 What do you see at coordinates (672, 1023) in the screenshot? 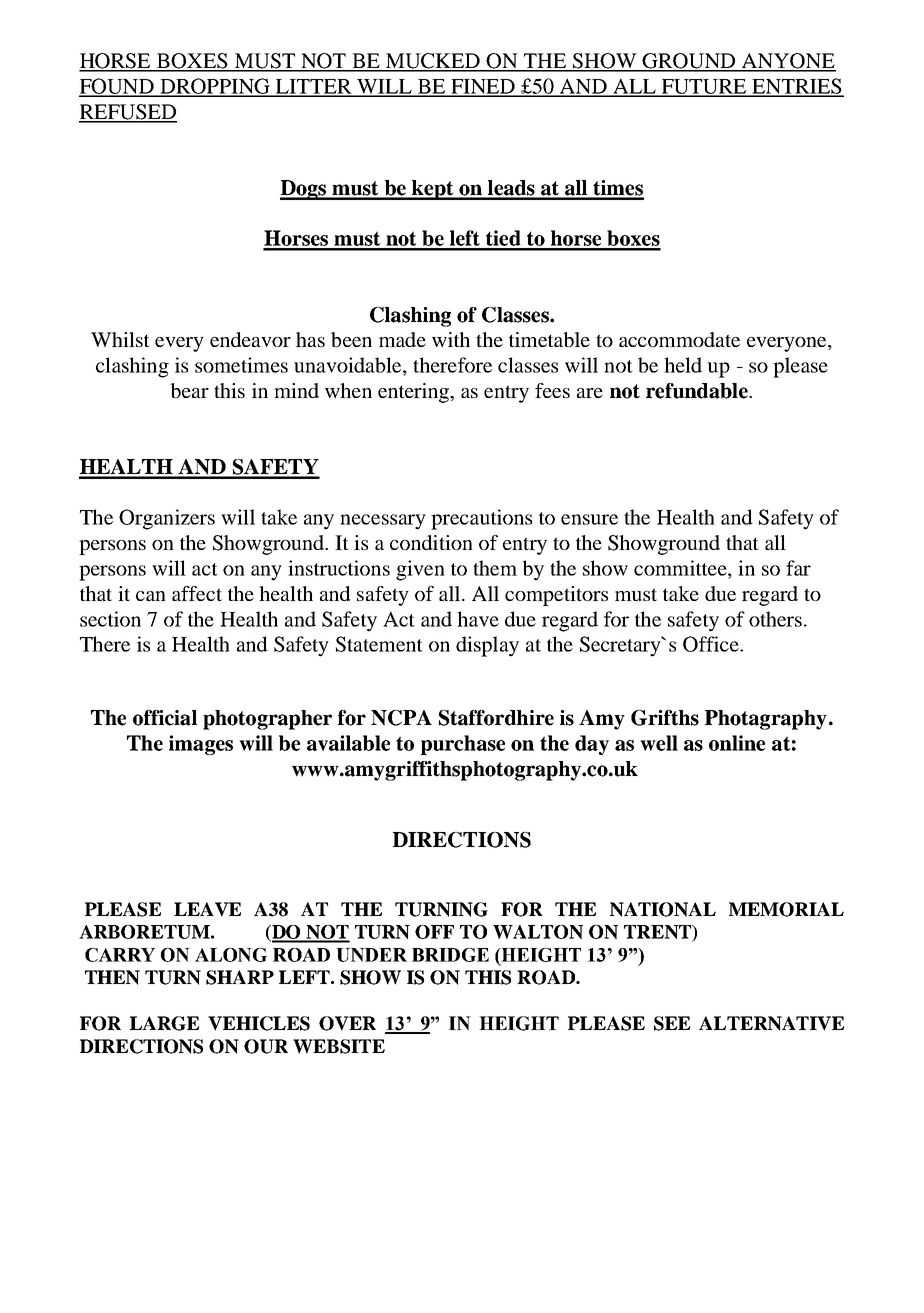
I see `SEE` at bounding box center [672, 1023].
